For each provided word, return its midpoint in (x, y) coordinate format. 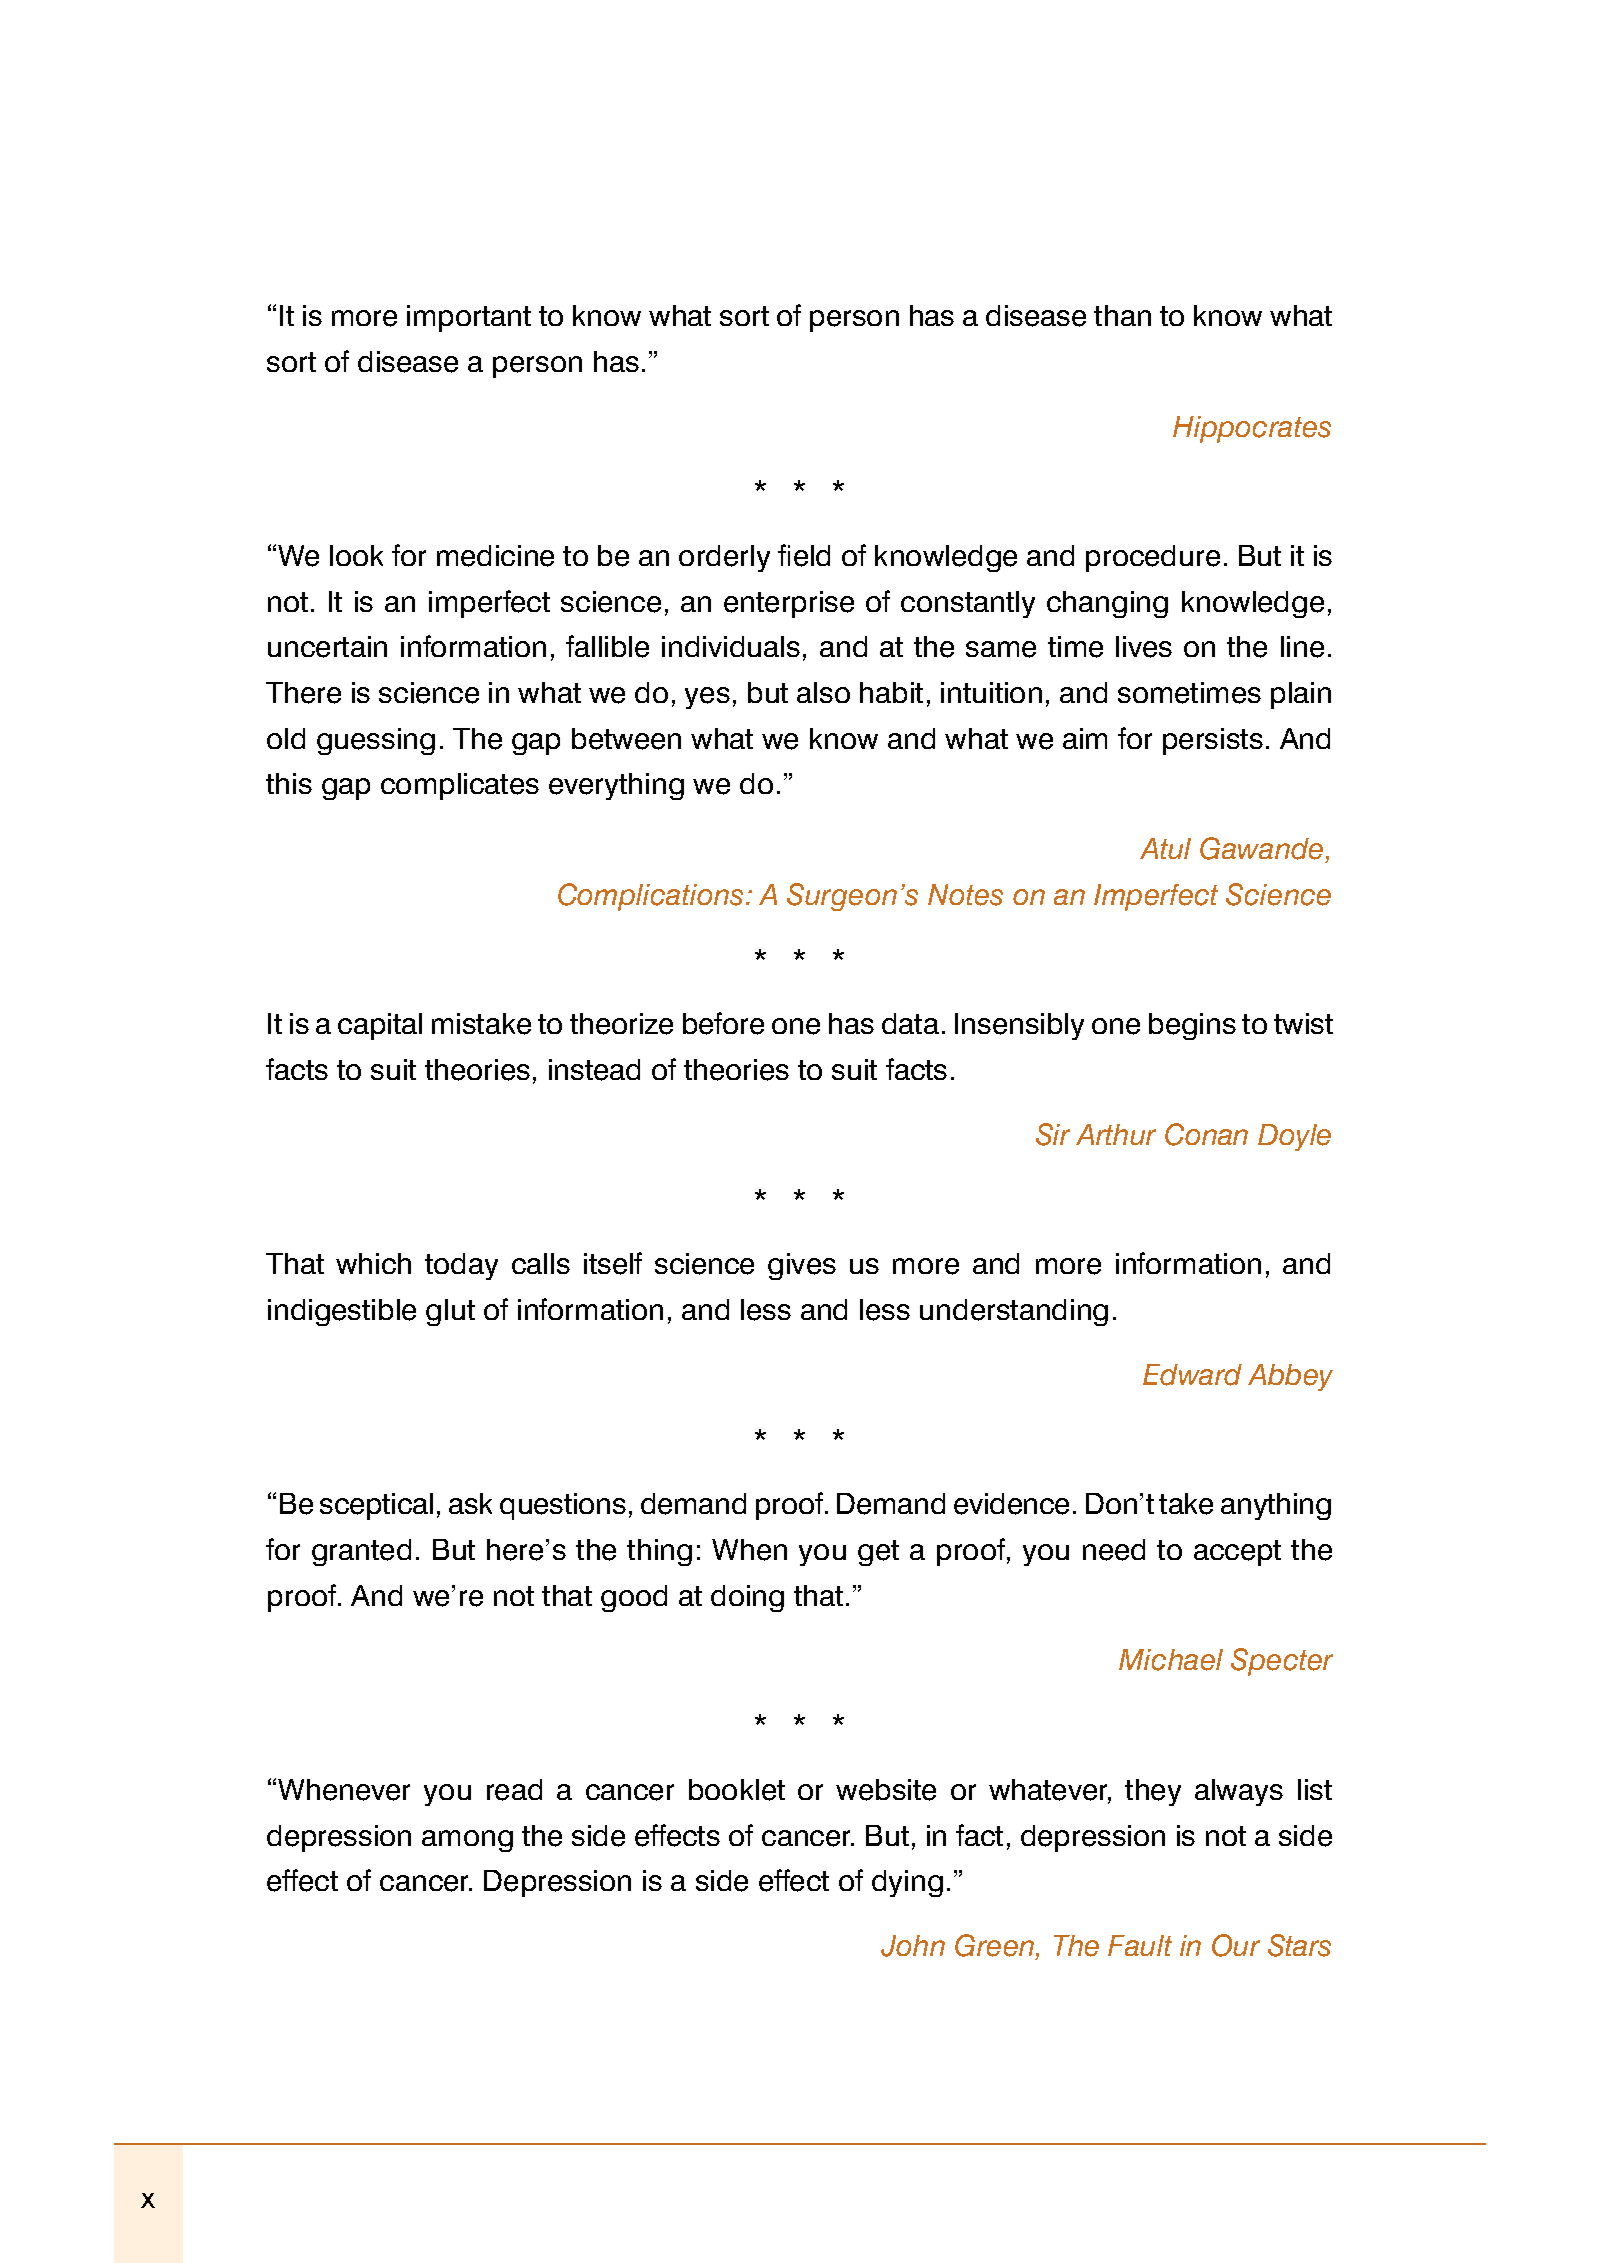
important (469, 318)
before (723, 1023)
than (1122, 315)
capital (380, 1026)
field (804, 555)
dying (907, 1883)
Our (1236, 1945)
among (467, 1841)
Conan (1206, 1134)
